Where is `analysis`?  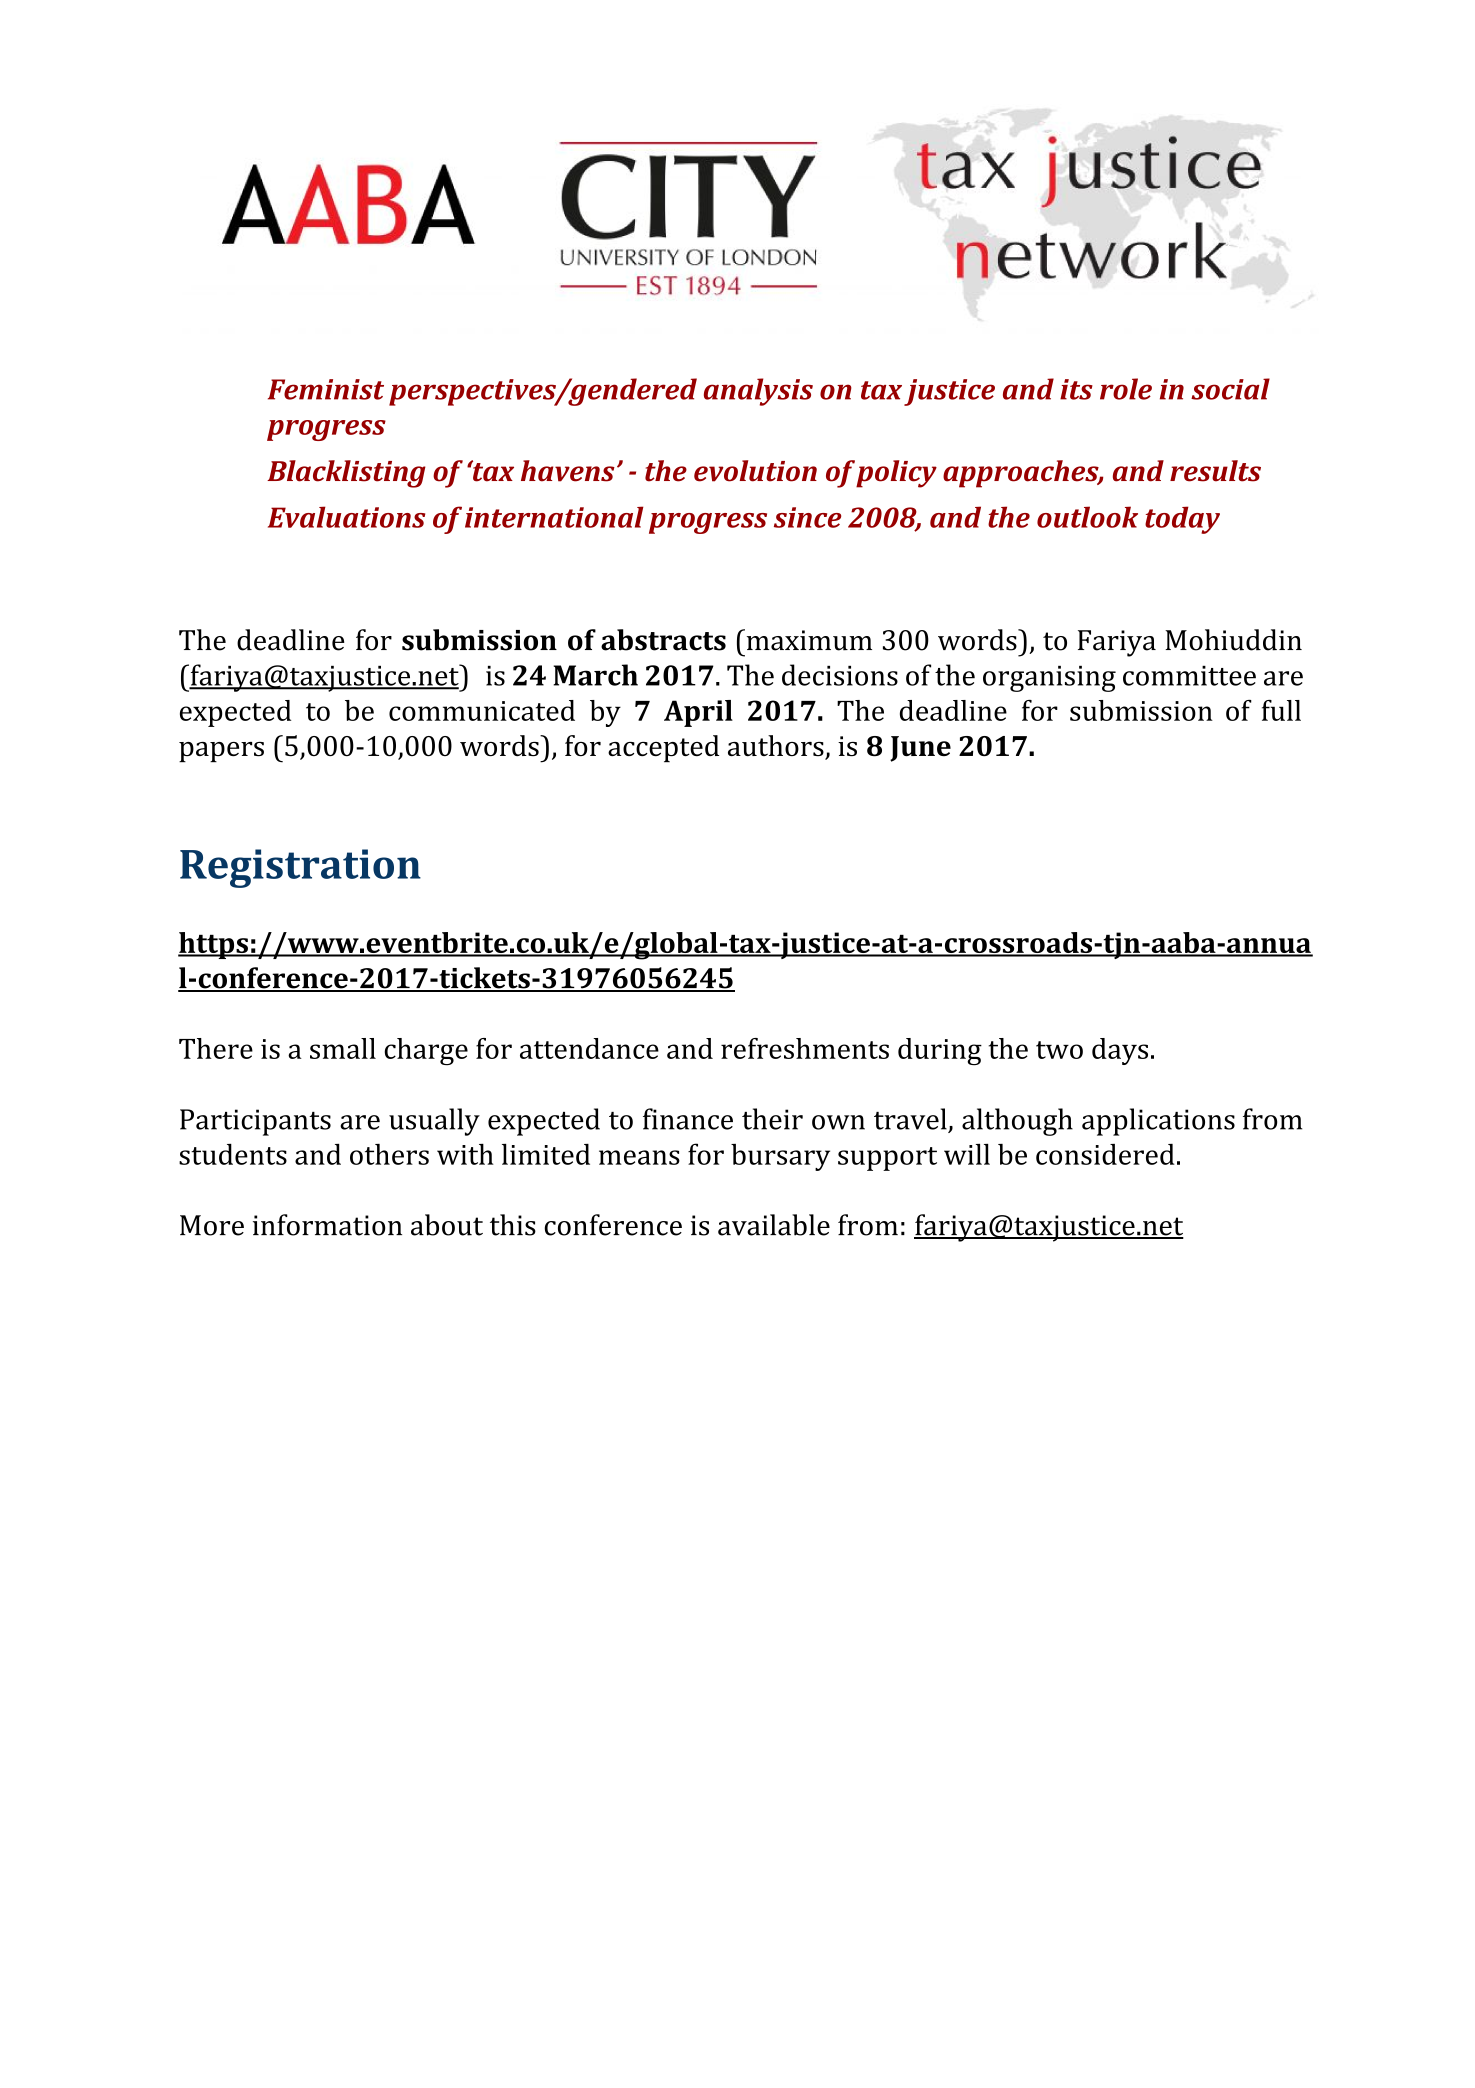 analysis is located at coordinates (758, 392).
